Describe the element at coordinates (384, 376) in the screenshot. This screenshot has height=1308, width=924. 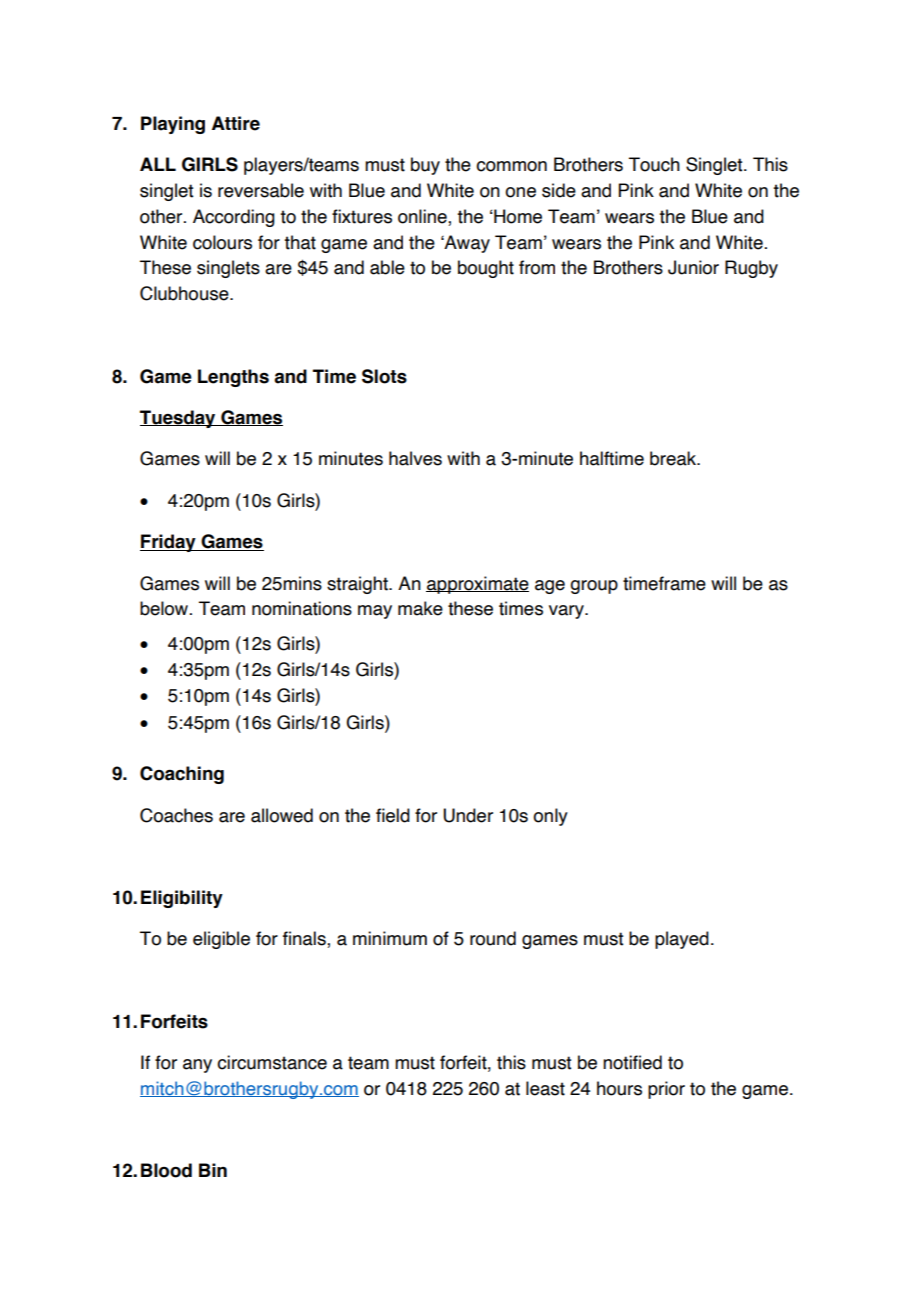
I see `Slots` at that location.
